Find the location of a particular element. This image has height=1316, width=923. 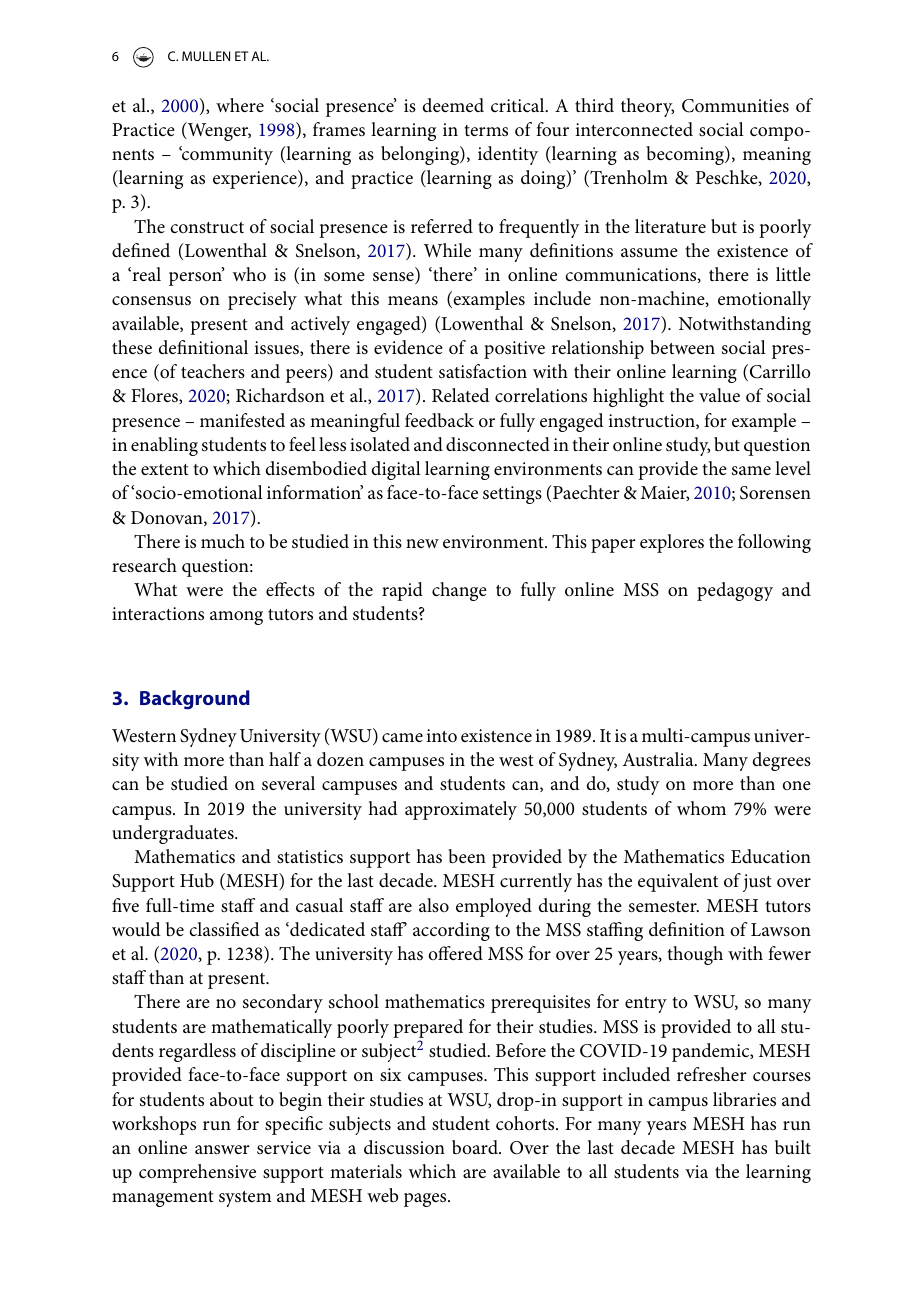

board is located at coordinates (476, 1147).
